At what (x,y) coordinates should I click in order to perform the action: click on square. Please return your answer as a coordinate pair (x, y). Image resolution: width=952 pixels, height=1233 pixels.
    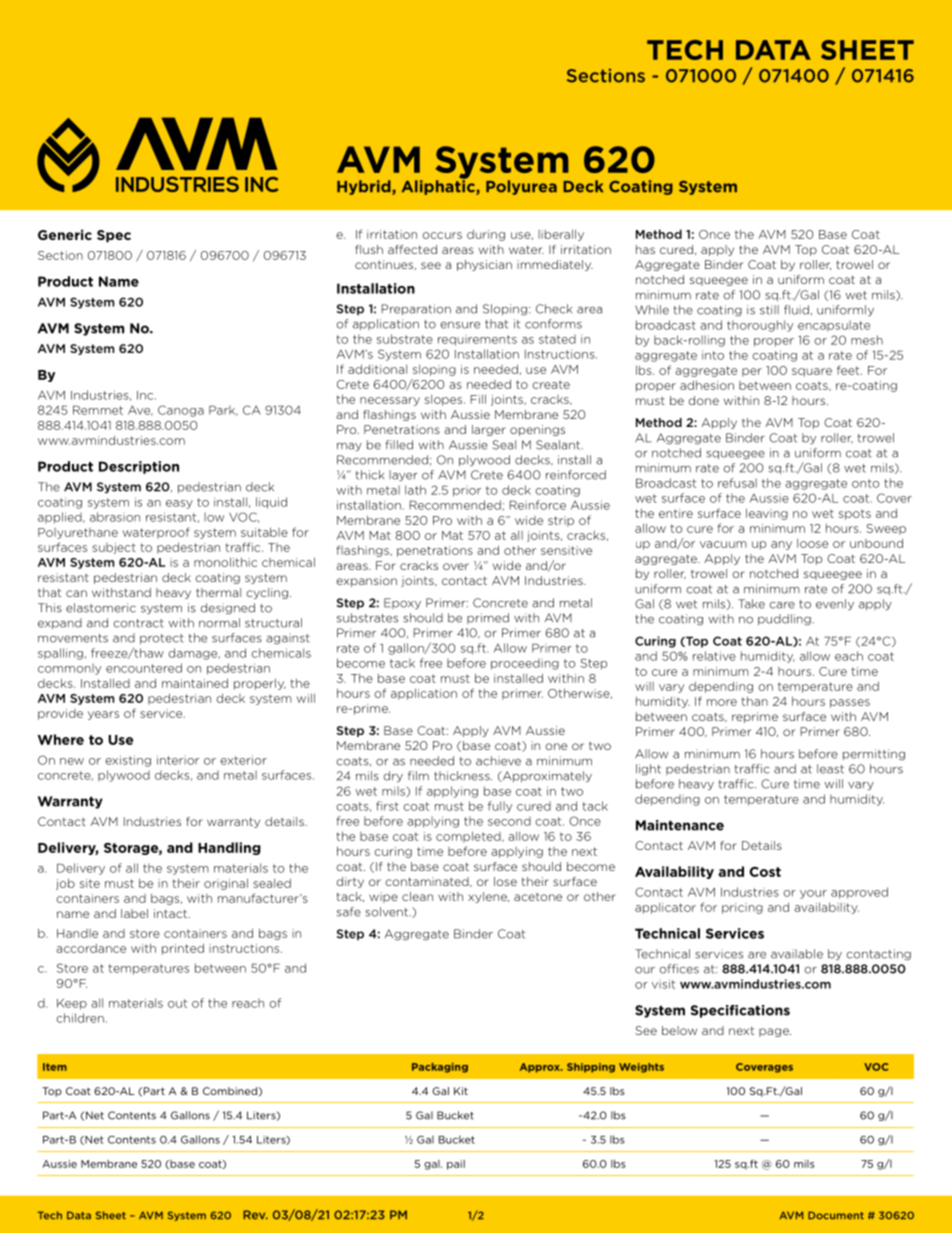
    Looking at the image, I should click on (812, 372).
